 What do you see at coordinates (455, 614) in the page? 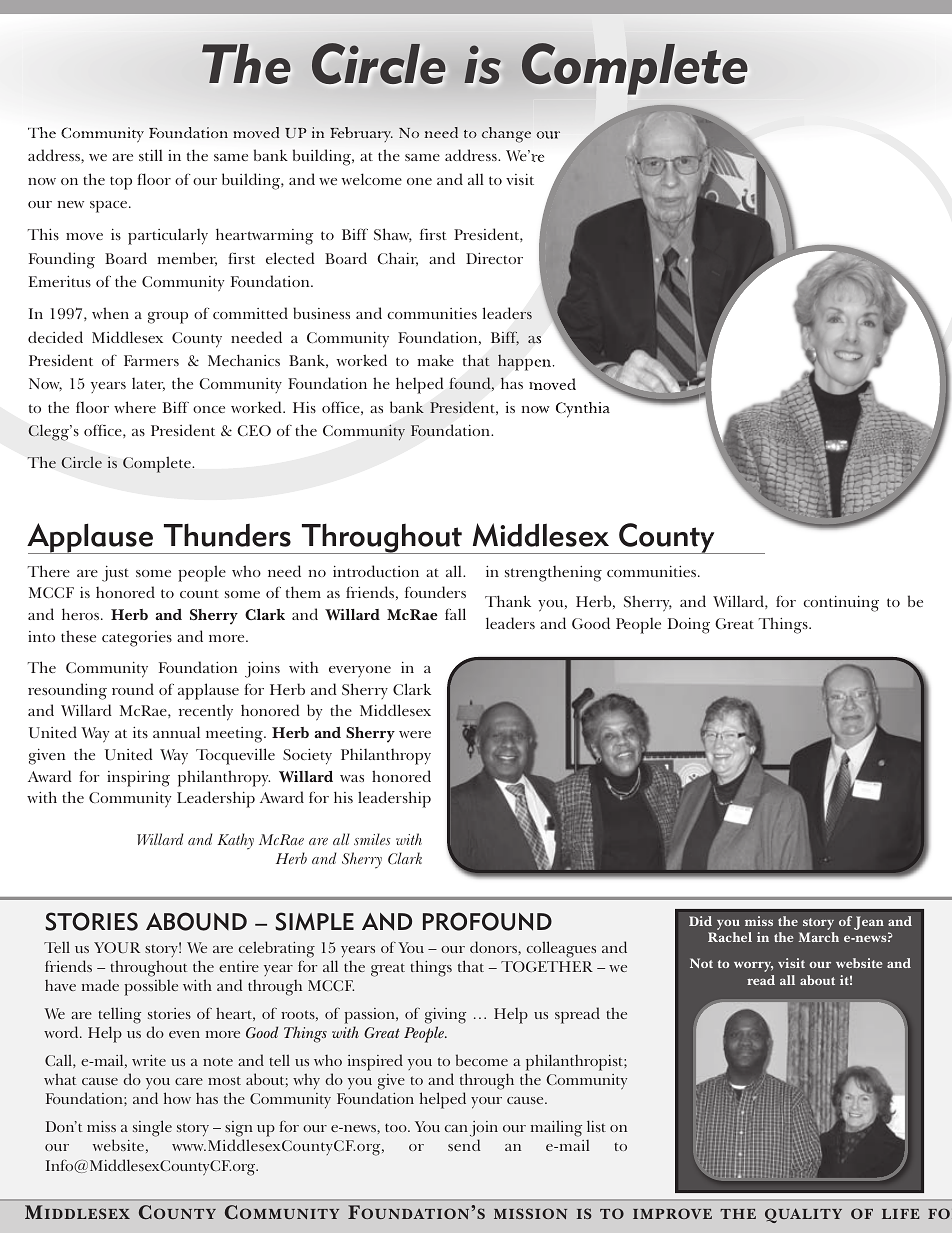
I see `fall` at bounding box center [455, 614].
